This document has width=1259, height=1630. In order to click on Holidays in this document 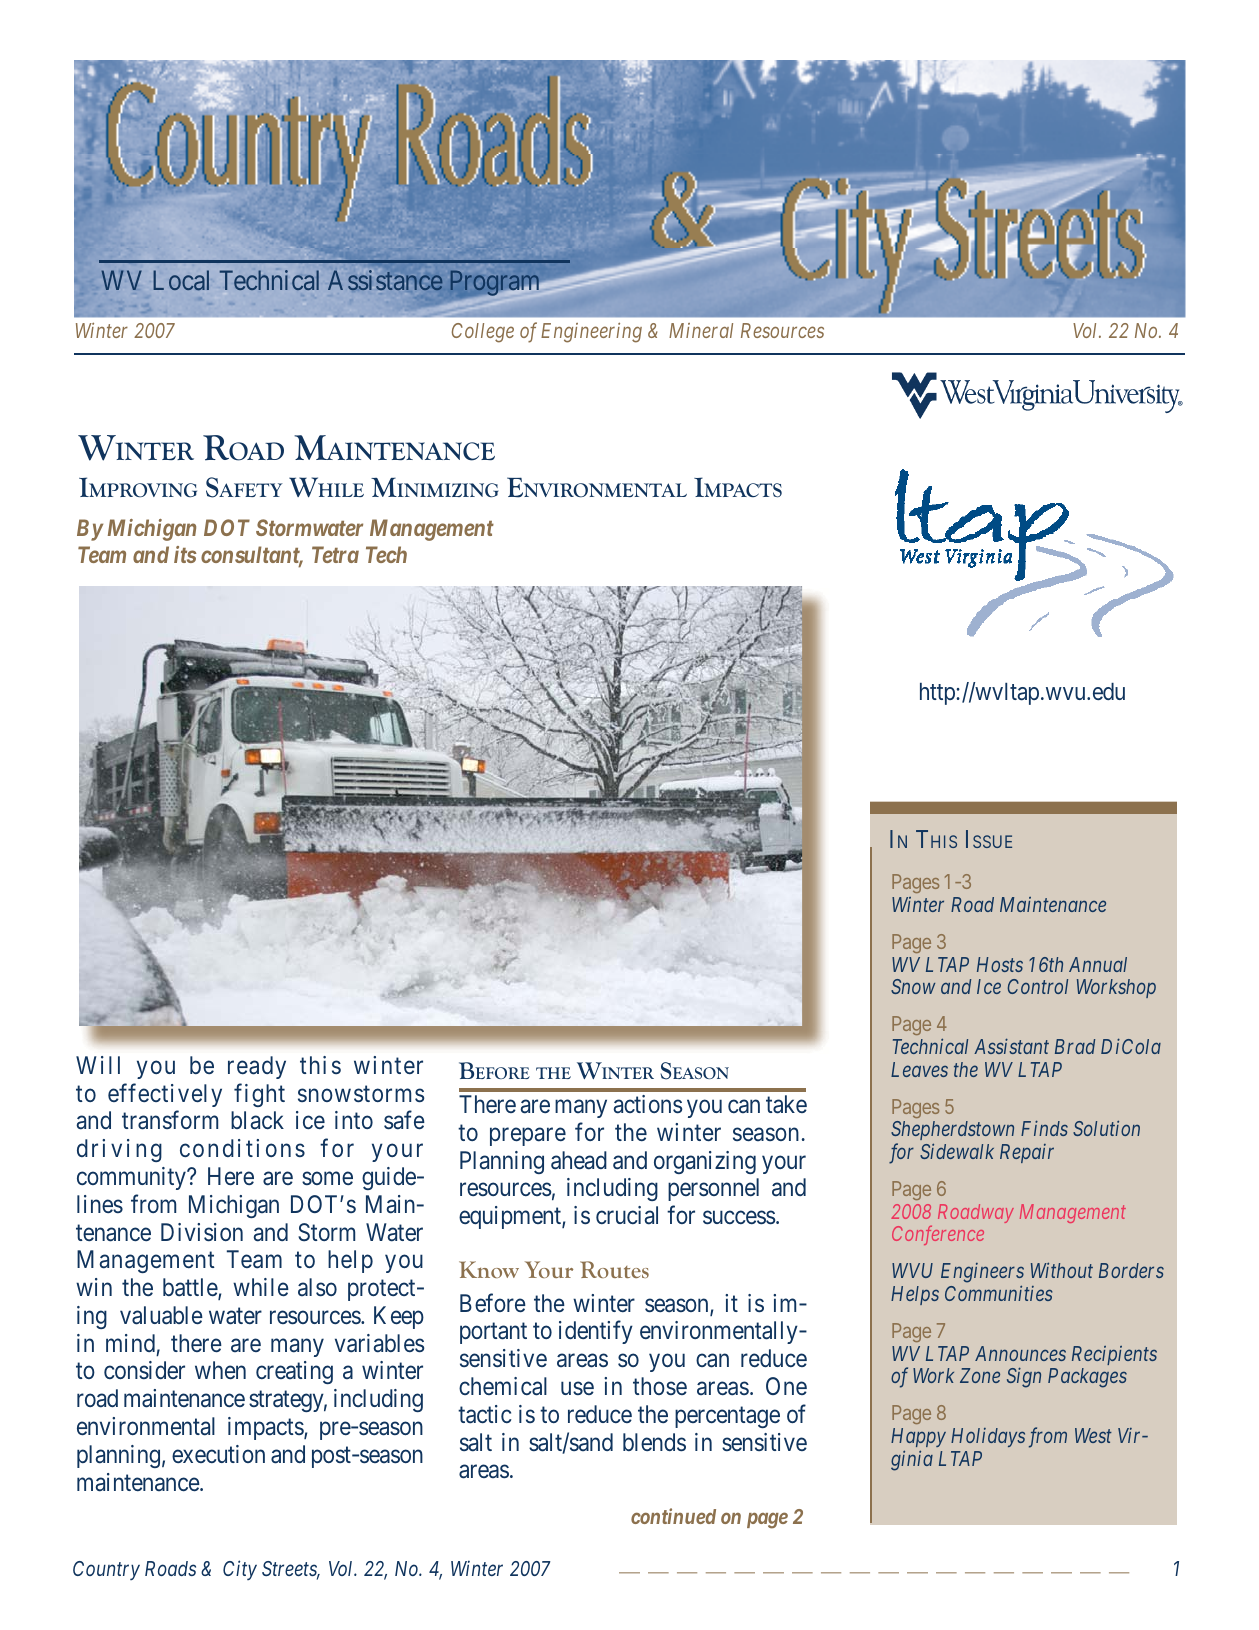, I will do `click(988, 1437)`.
